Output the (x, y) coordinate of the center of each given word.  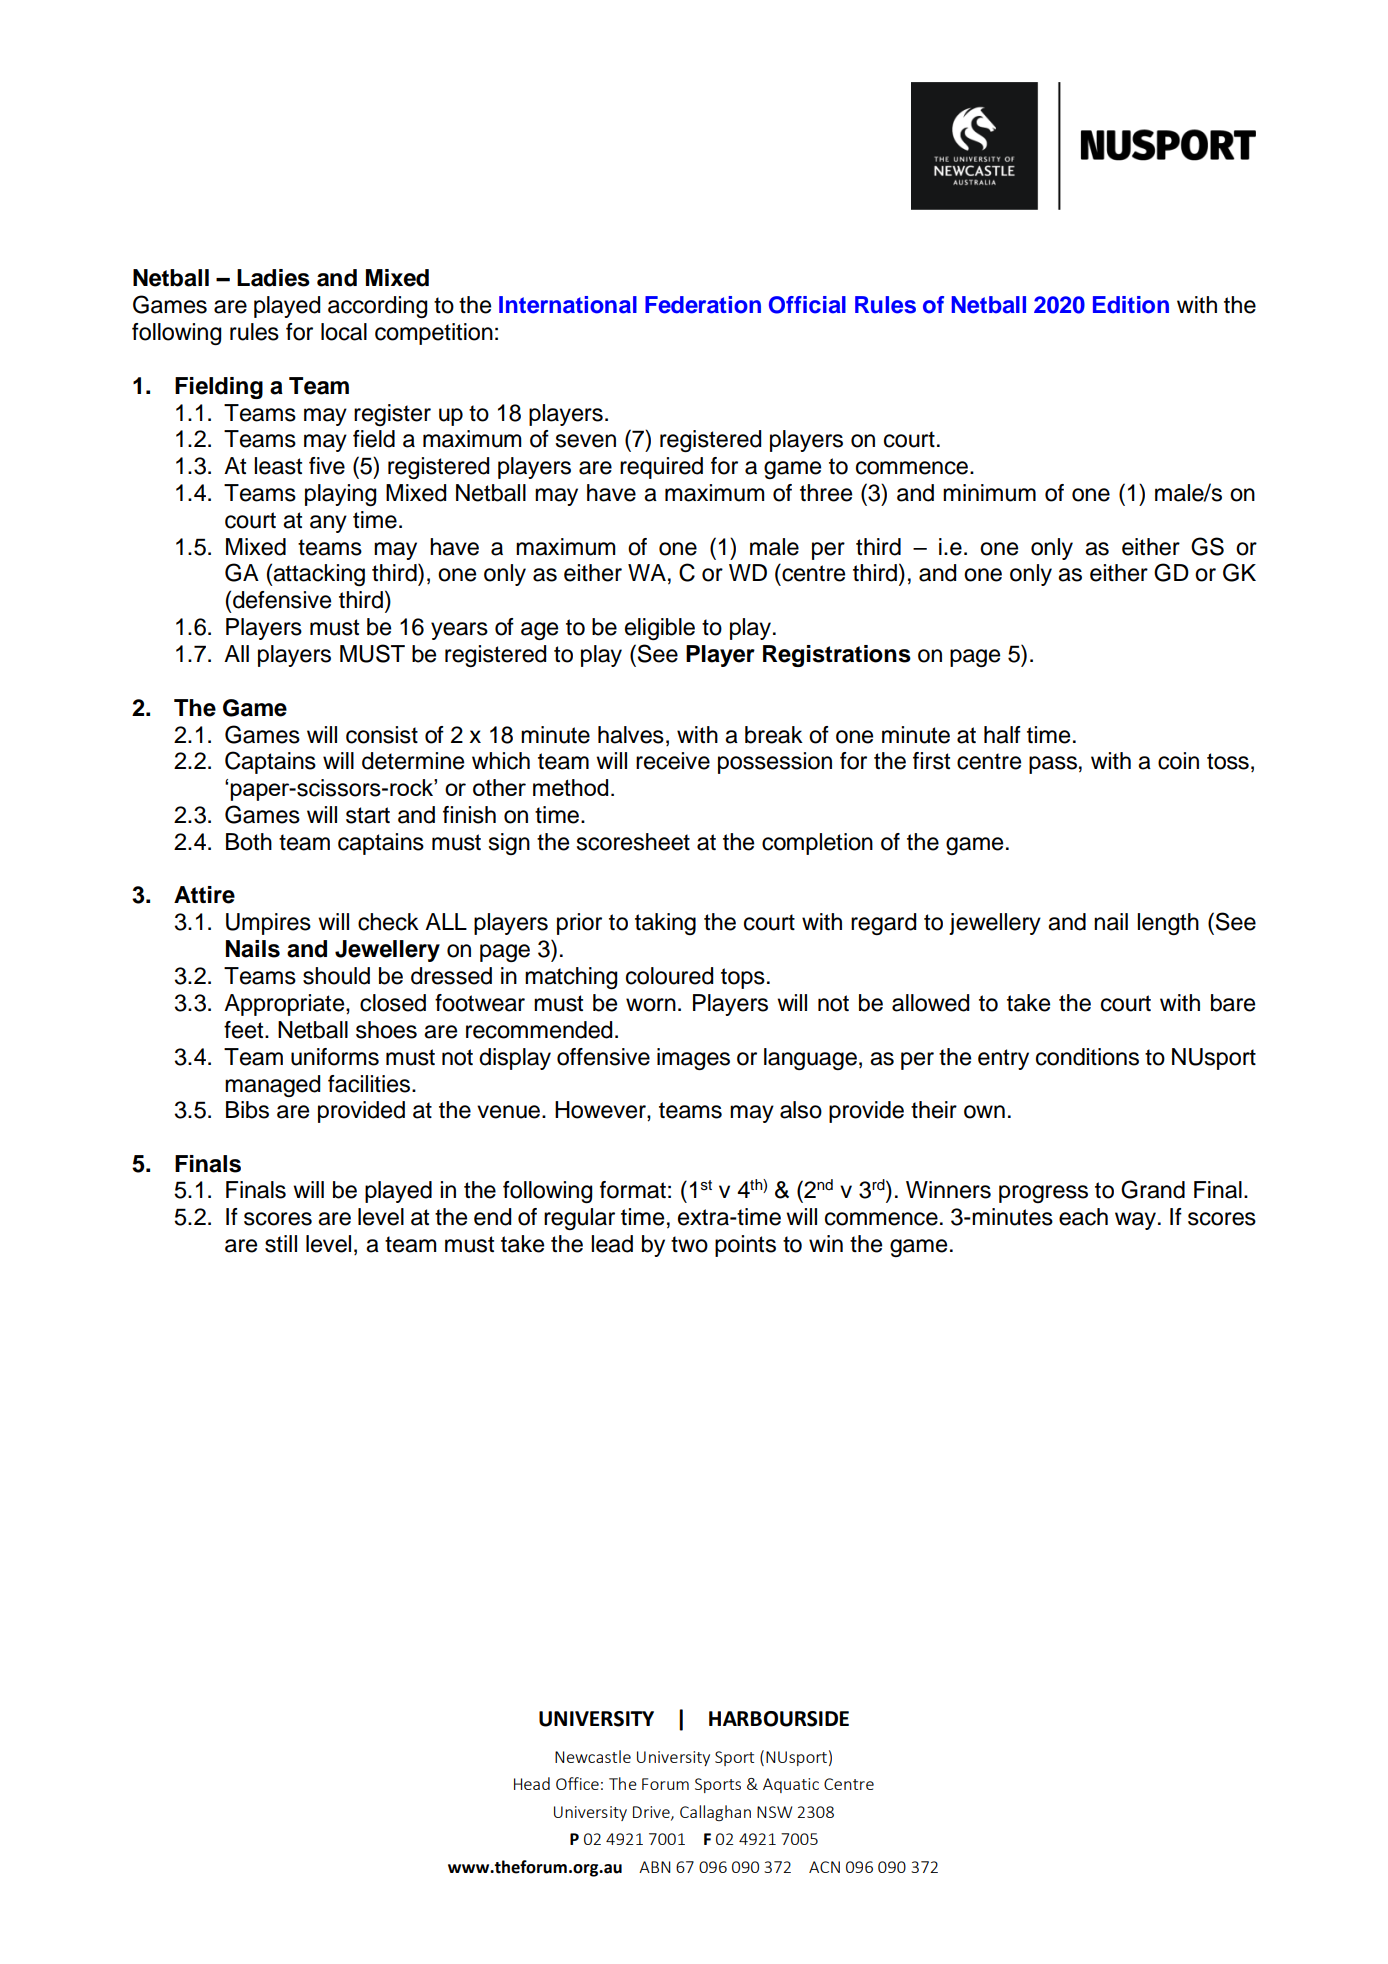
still (281, 1244)
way (1135, 1221)
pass (1053, 765)
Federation (703, 305)
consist (382, 735)
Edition (1131, 305)
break (774, 735)
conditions (1087, 1057)
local (344, 332)
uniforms (335, 1057)
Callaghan (715, 1813)
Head (532, 1783)
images (693, 1059)
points (745, 1246)
